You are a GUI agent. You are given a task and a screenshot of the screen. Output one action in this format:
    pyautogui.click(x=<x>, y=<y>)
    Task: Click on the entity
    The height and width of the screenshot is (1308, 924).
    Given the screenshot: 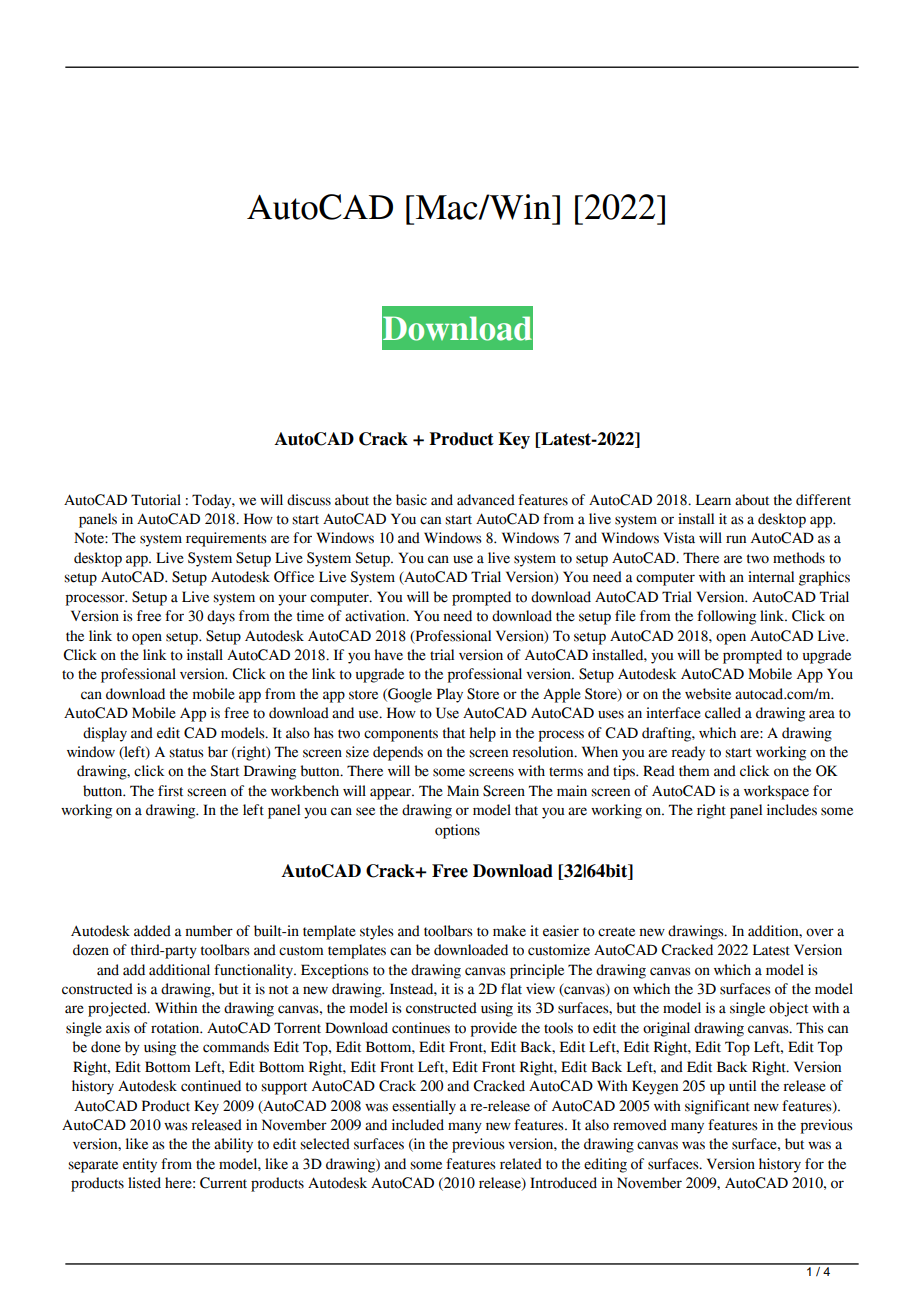 What is the action you would take?
    pyautogui.click(x=140, y=1165)
